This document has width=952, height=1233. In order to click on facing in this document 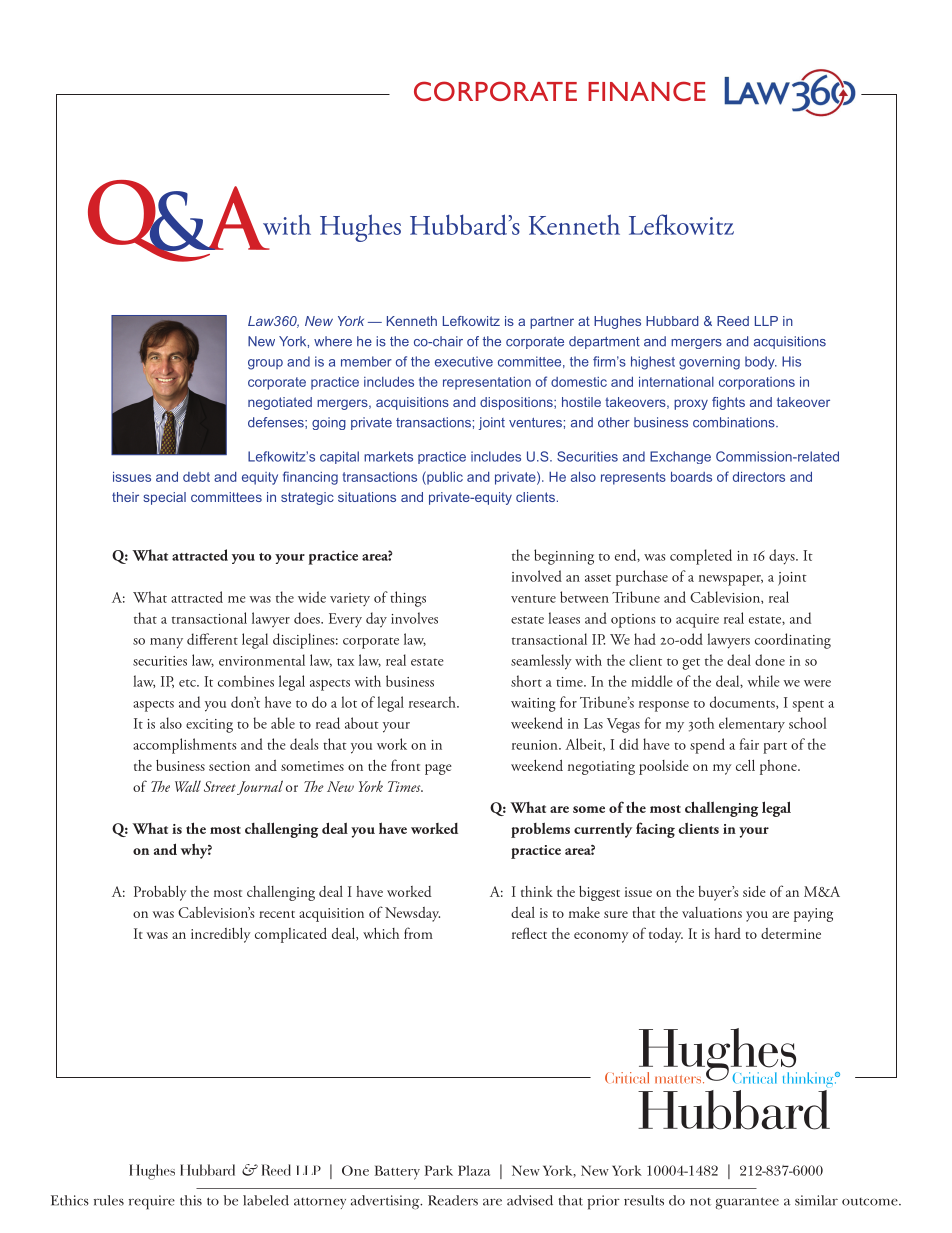, I will do `click(655, 830)`.
